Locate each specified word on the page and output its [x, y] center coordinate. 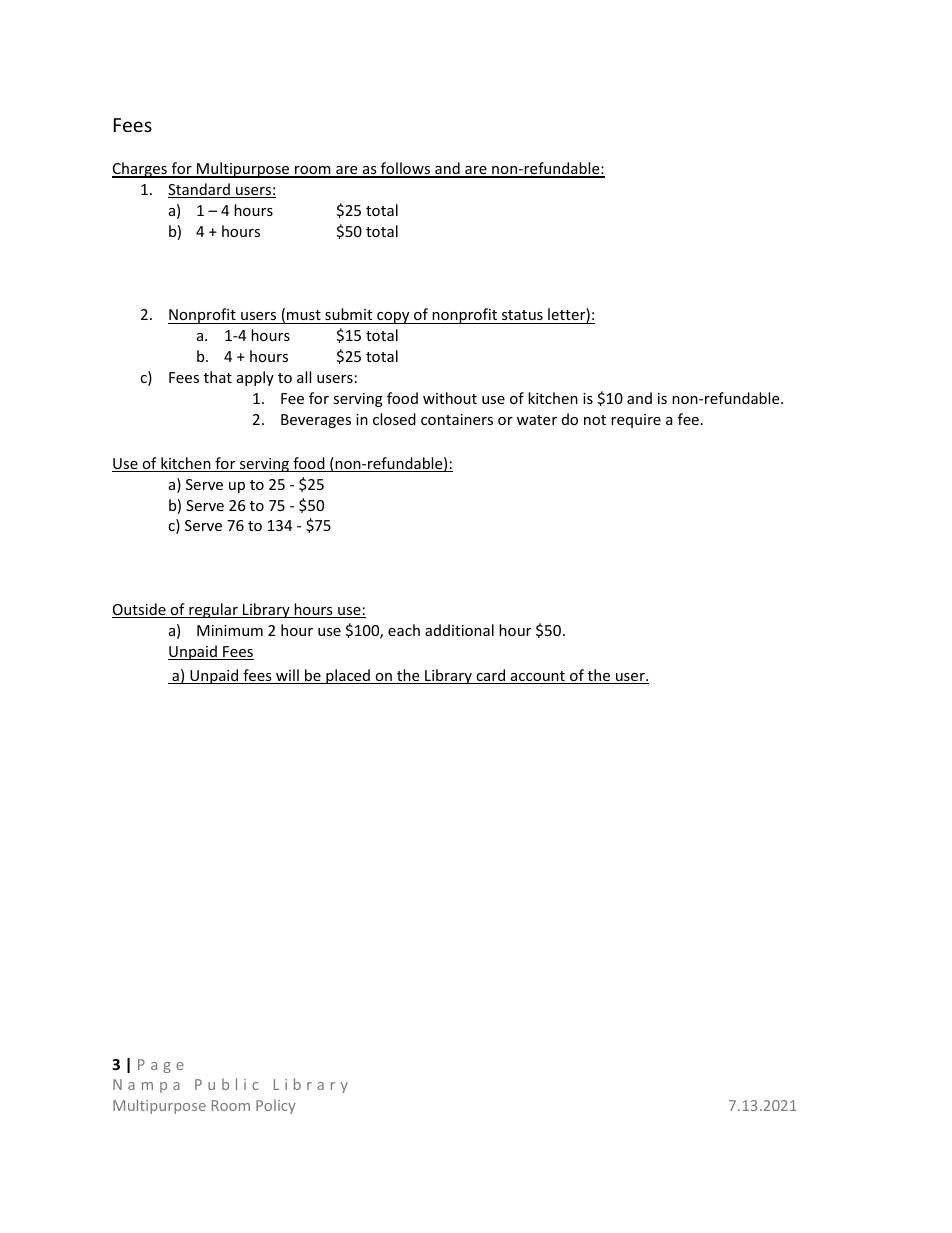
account [538, 677]
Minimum [230, 630]
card [491, 676]
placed [348, 676]
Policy [276, 1106]
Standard [200, 190]
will [287, 676]
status [522, 315]
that [218, 377]
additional [459, 630]
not [595, 420]
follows [406, 169]
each [404, 630]
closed [394, 419]
